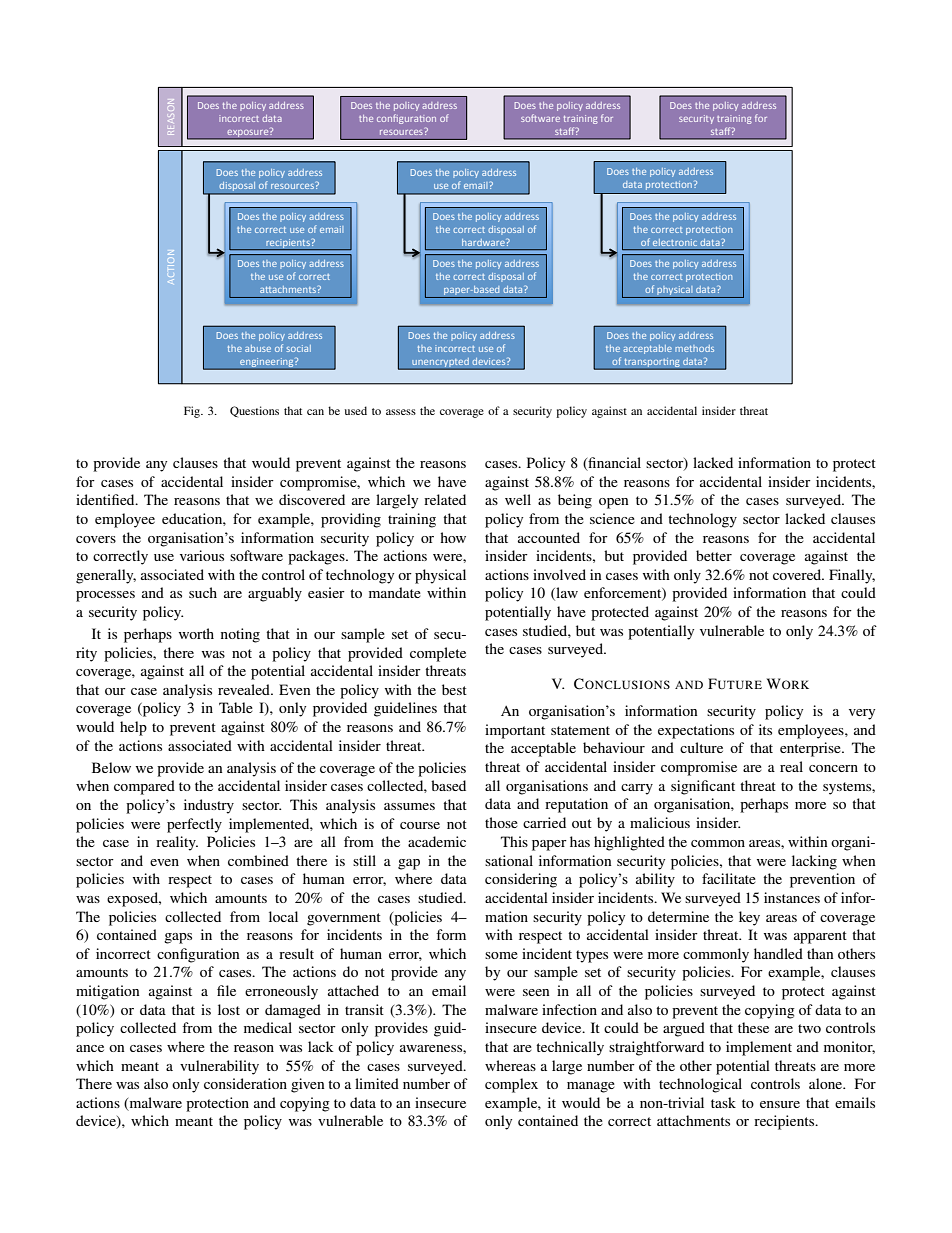  What do you see at coordinates (749, 918) in the screenshot?
I see `key` at bounding box center [749, 918].
